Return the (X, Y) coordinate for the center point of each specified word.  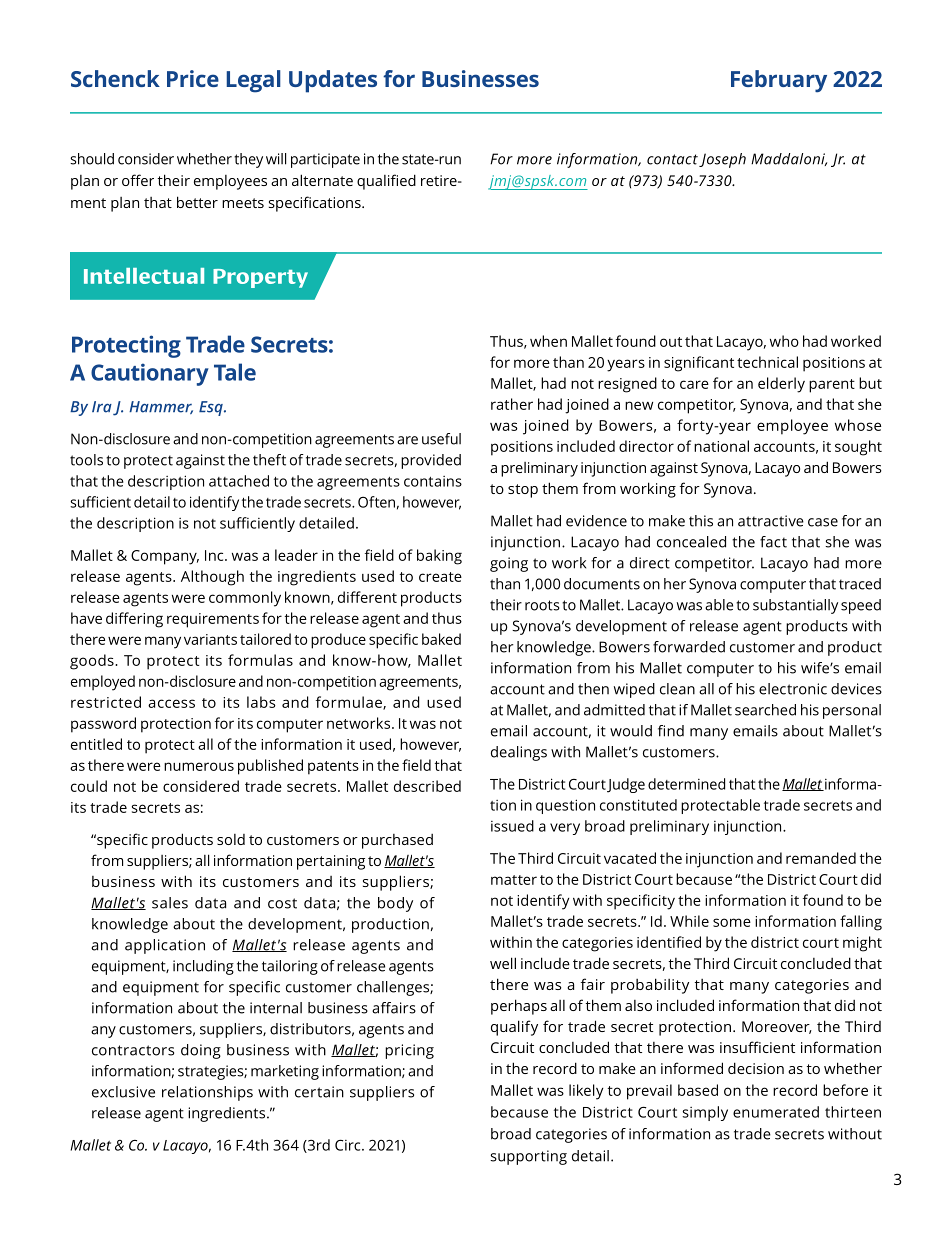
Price (193, 78)
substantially (795, 606)
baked (441, 639)
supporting (528, 1157)
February (779, 81)
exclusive (123, 1092)
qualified (386, 182)
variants (210, 639)
